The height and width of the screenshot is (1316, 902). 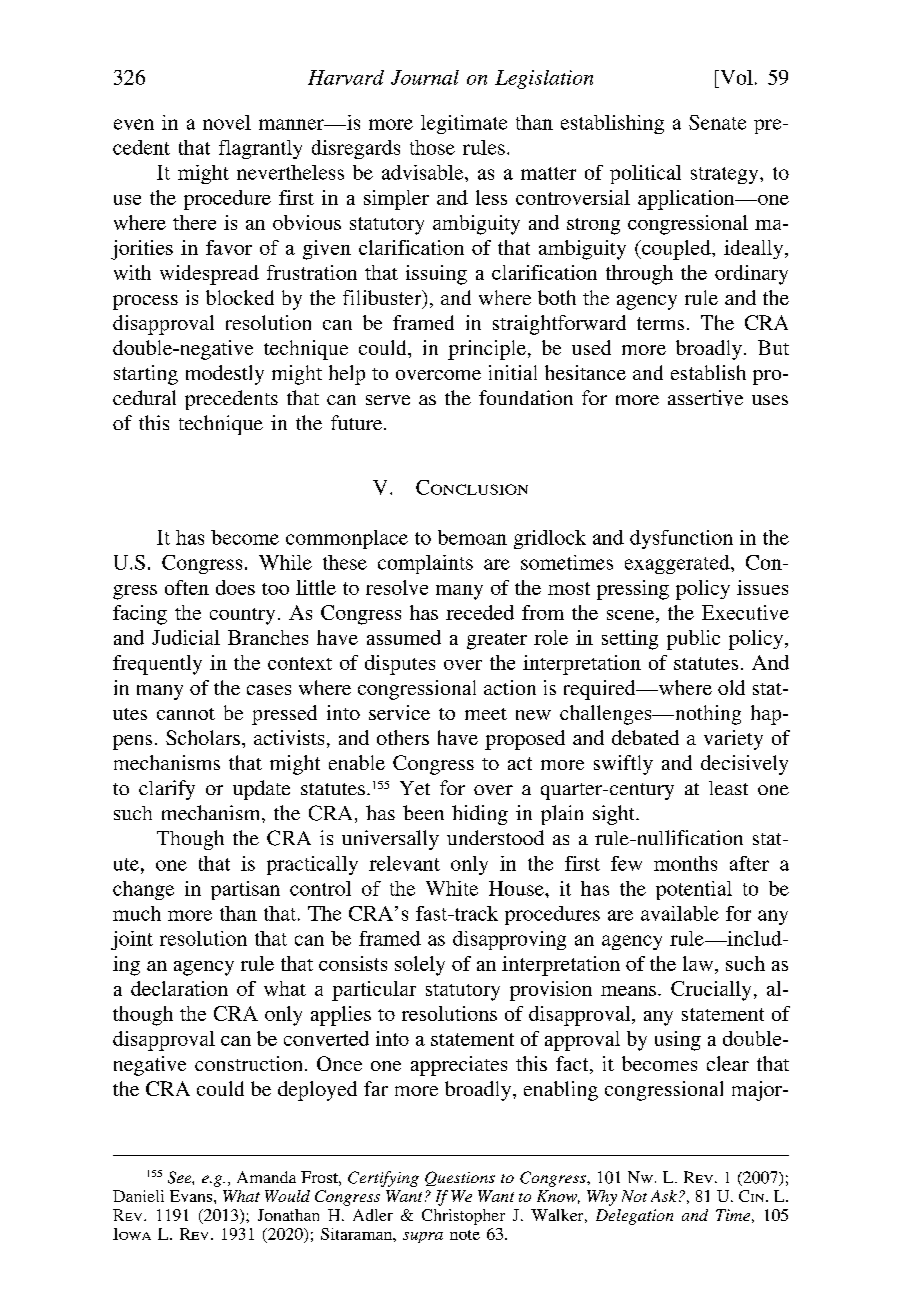 What do you see at coordinates (452, 888) in the screenshot?
I see `White` at bounding box center [452, 888].
